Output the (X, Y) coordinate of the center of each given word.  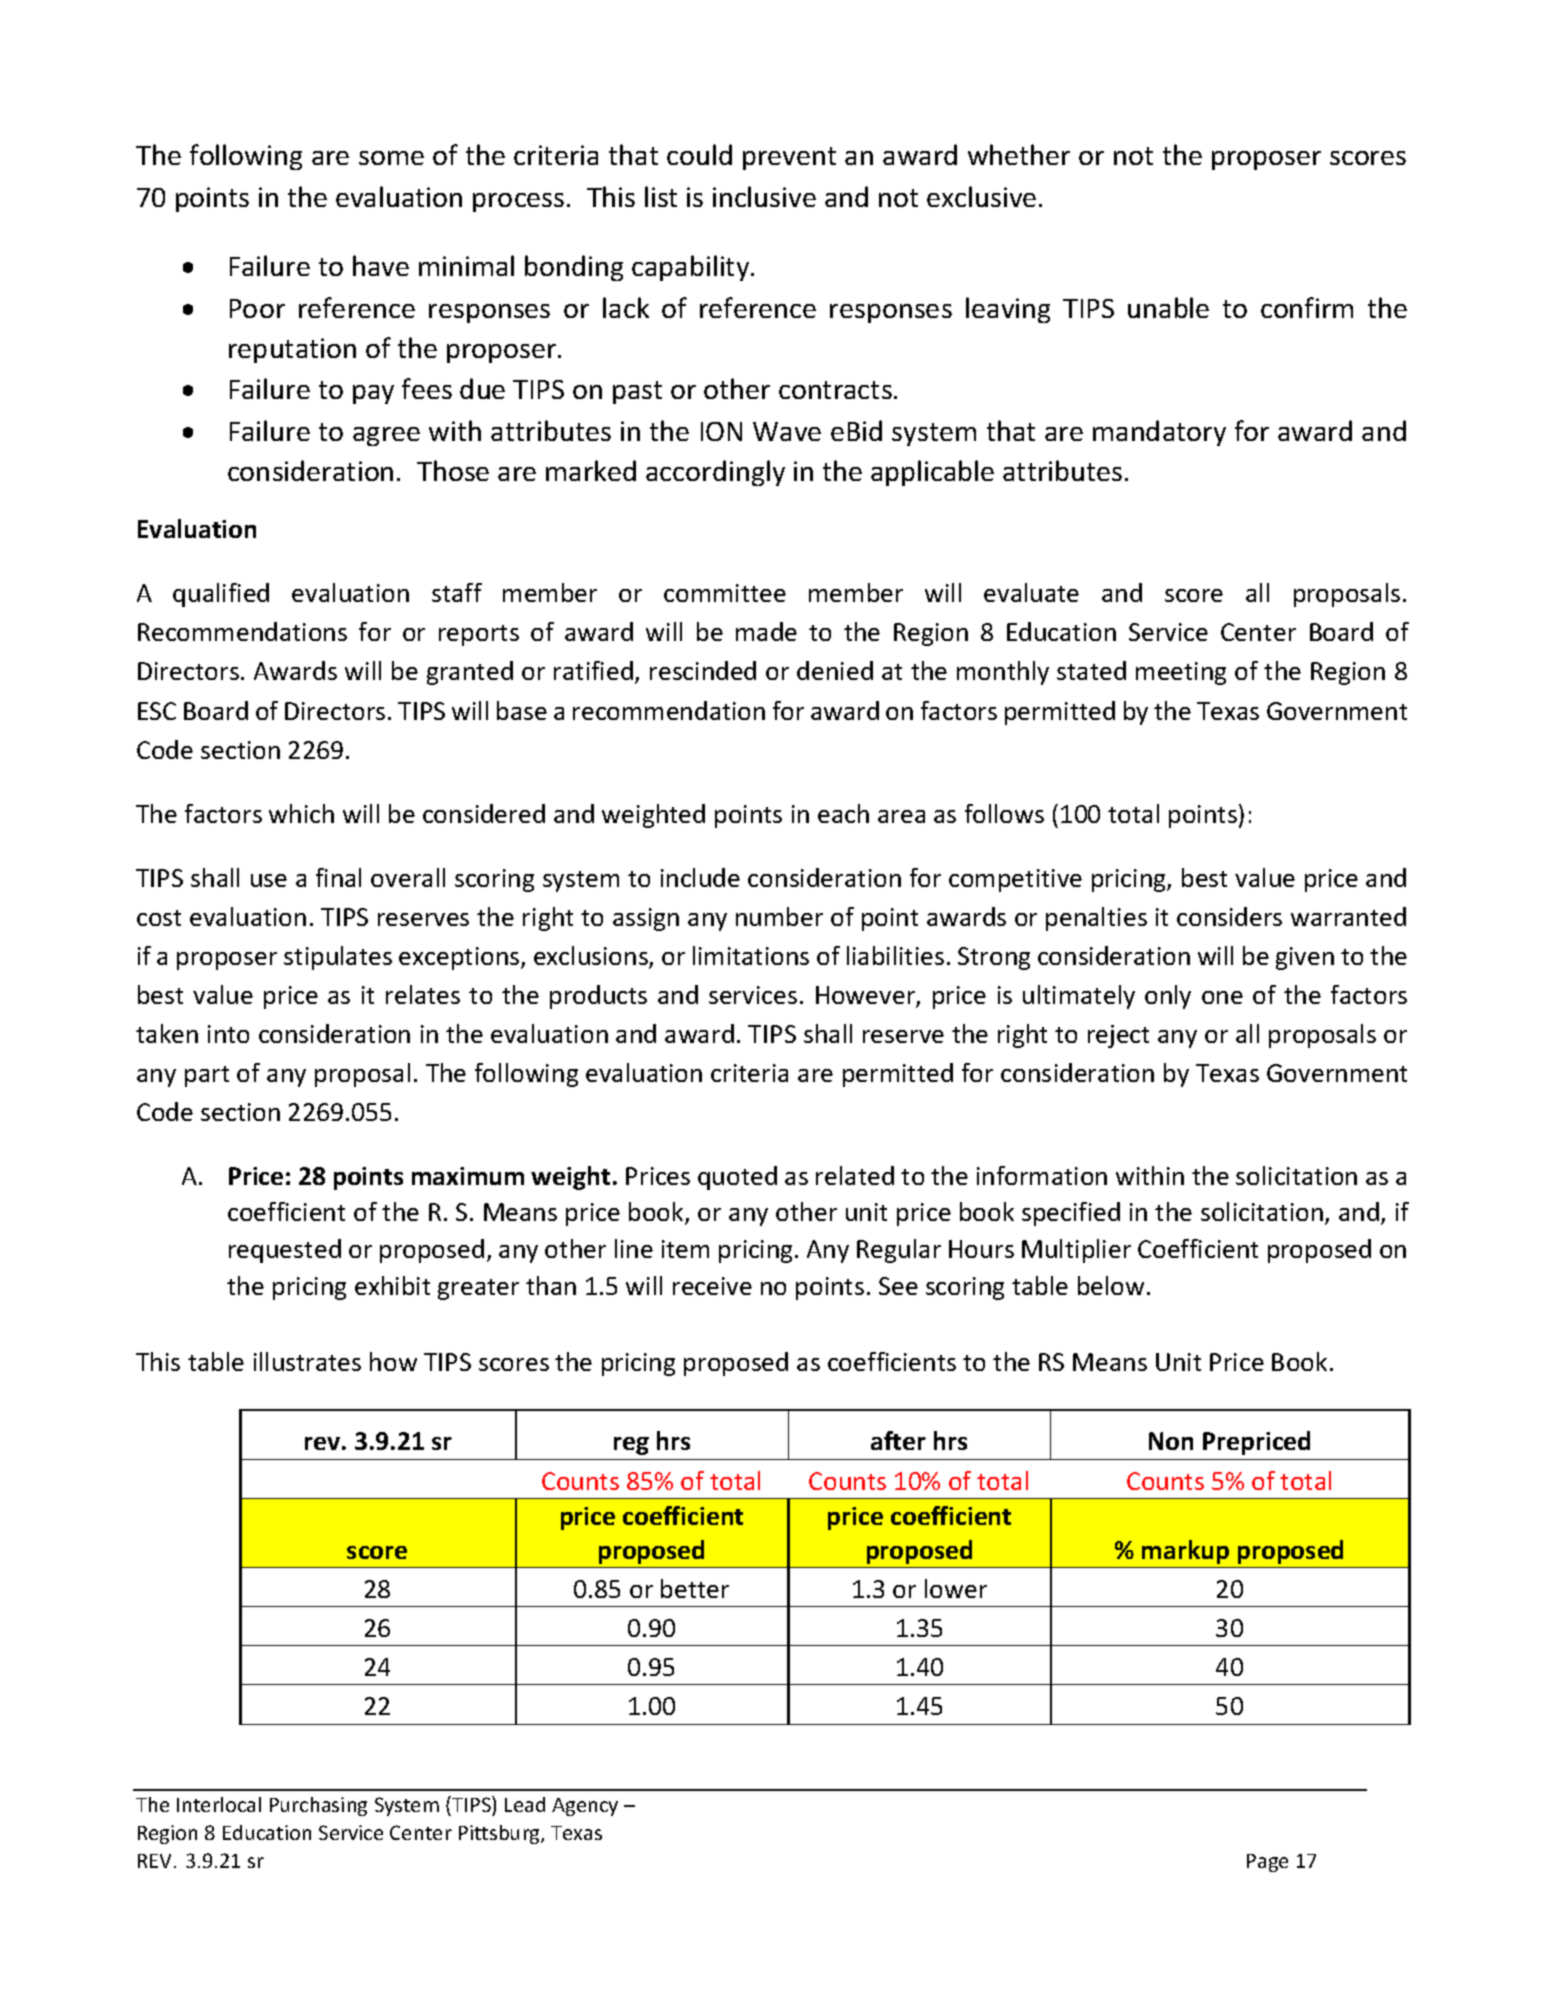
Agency (585, 1807)
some (391, 158)
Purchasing (318, 1806)
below (1111, 1285)
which (301, 813)
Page (1267, 1863)
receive (712, 1286)
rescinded (703, 670)
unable (1168, 307)
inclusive (764, 196)
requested (285, 1251)
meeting (1181, 673)
